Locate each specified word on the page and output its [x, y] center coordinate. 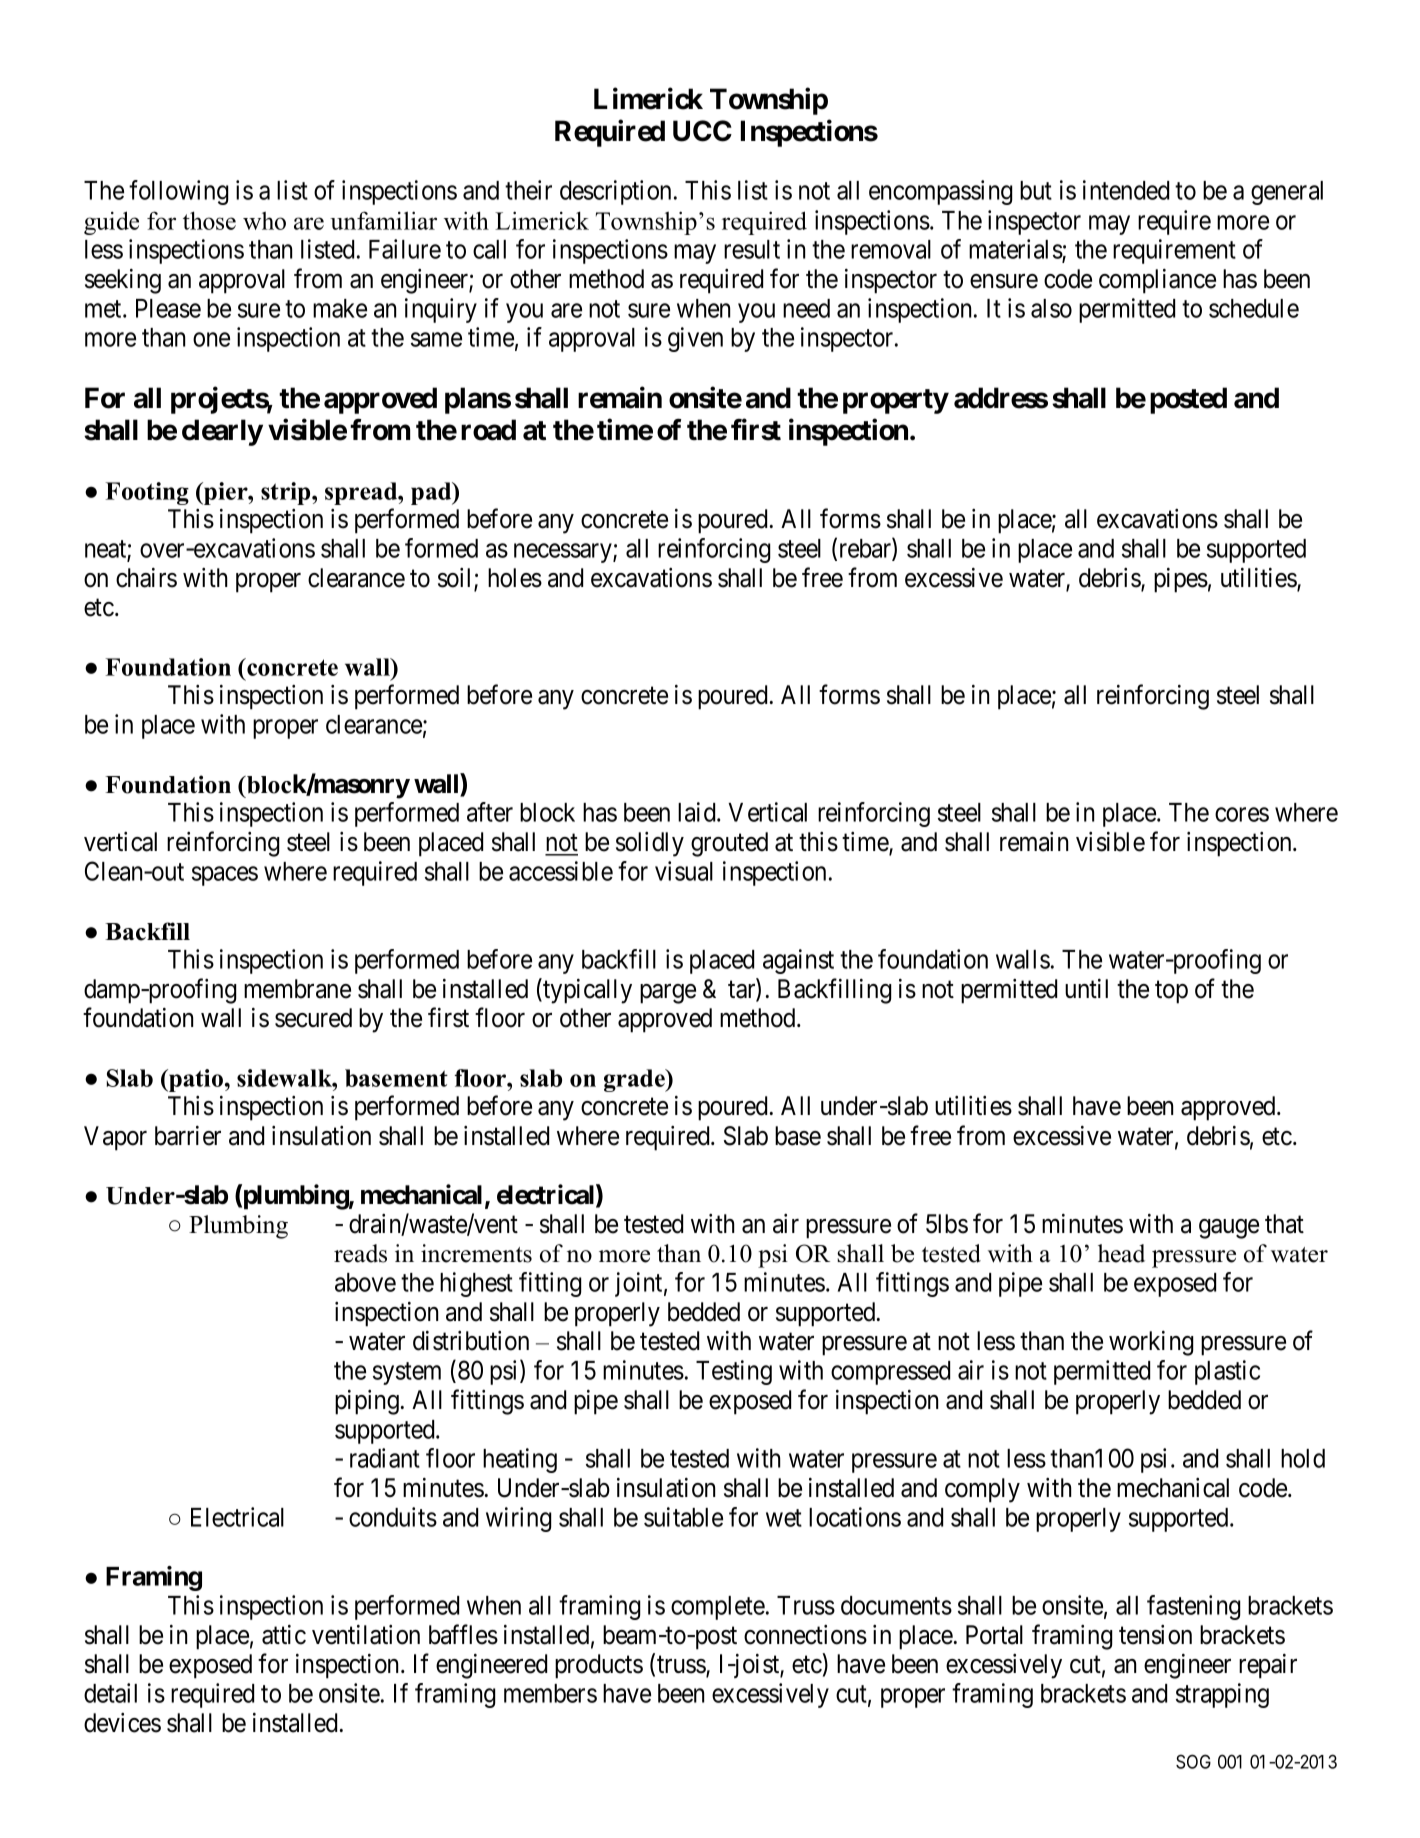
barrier [188, 1136]
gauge [1229, 1229]
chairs [146, 578]
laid [698, 812]
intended [1126, 190]
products [599, 1666]
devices [122, 1723]
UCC [702, 131]
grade [635, 1080]
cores [1242, 815]
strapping [1222, 1695]
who [264, 221]
